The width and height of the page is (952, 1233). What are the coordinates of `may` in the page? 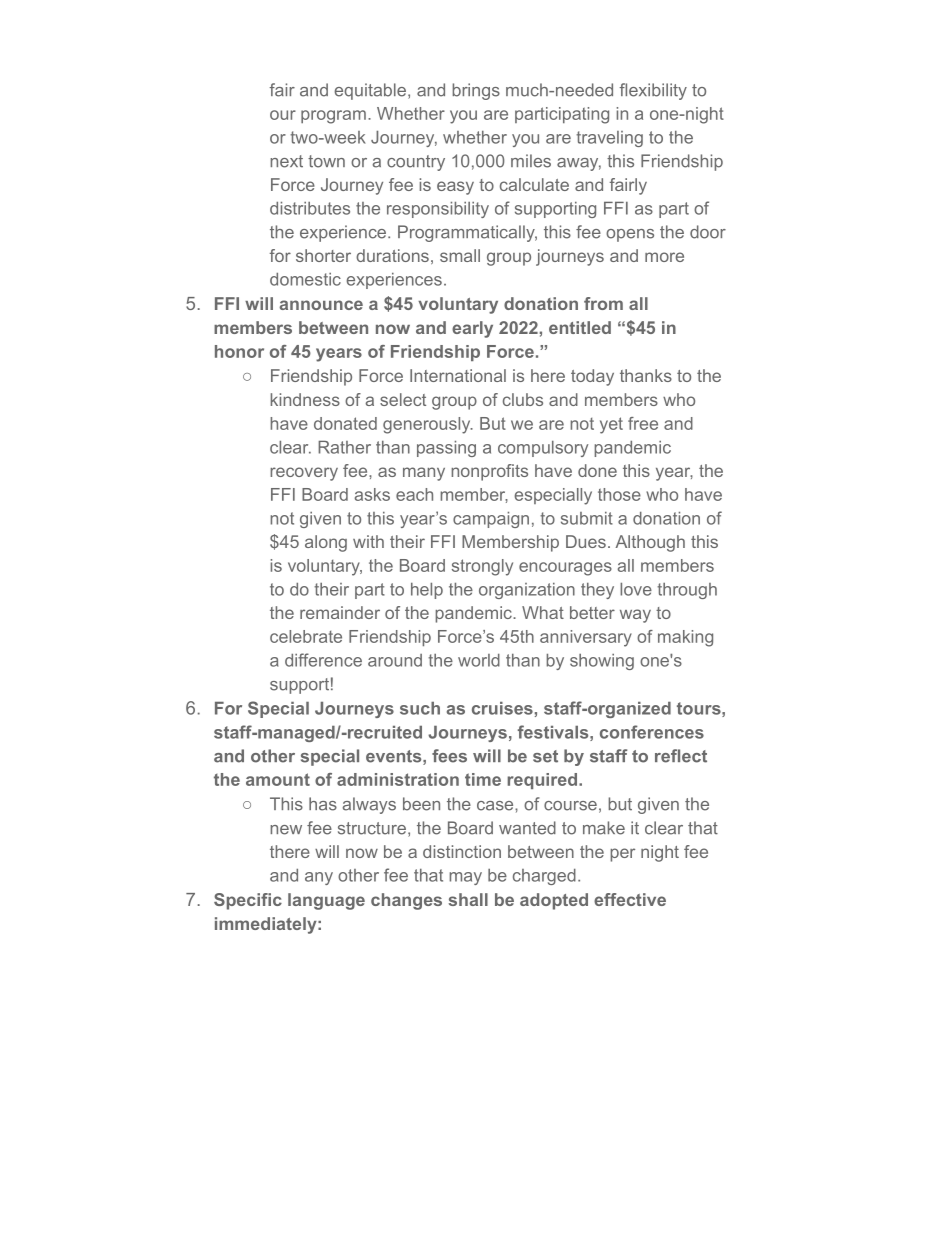 It's located at (465, 878).
